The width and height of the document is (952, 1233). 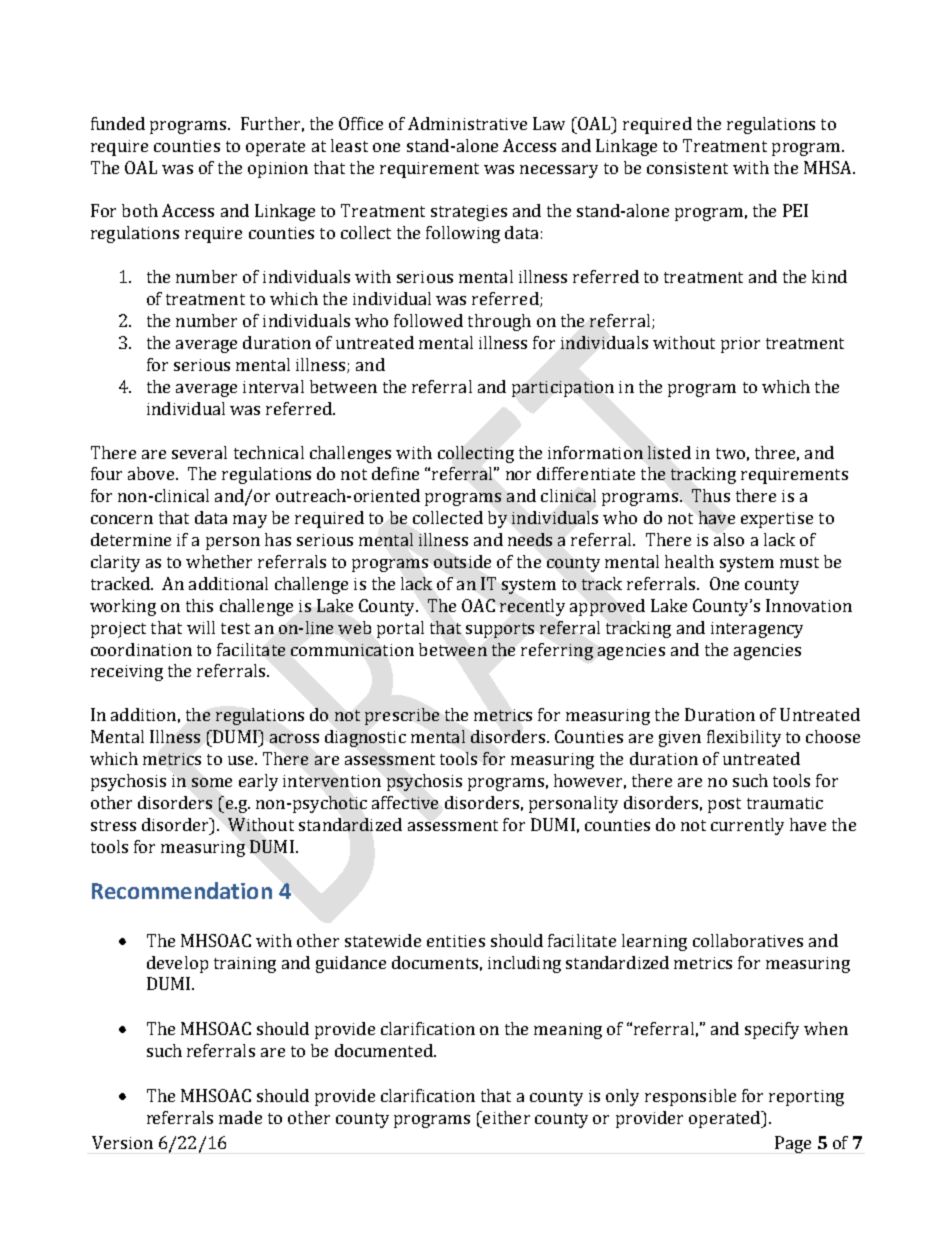 I want to click on consistent, so click(x=687, y=168).
